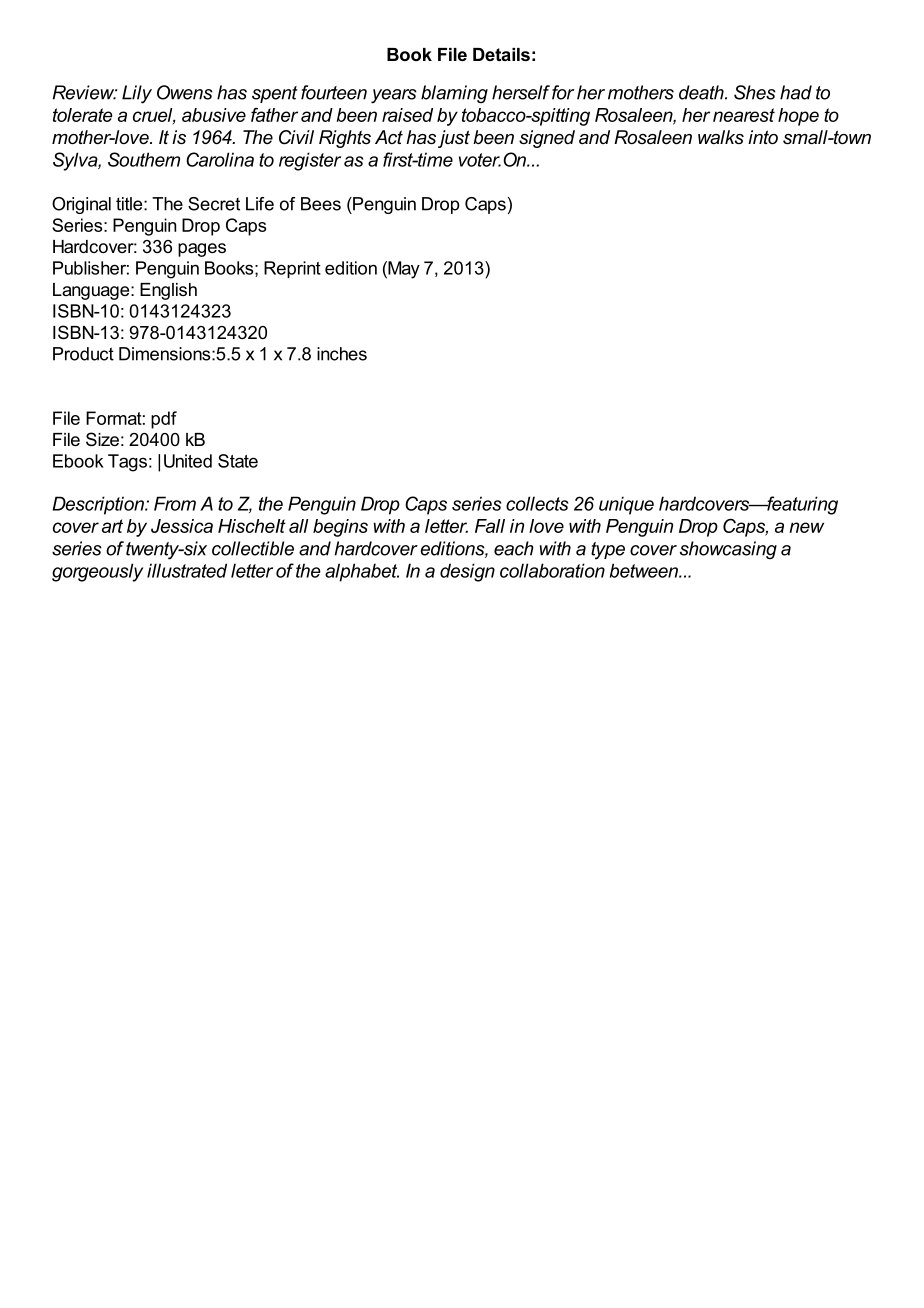 This screenshot has width=924, height=1308. What do you see at coordinates (755, 92) in the screenshot?
I see `Shes` at bounding box center [755, 92].
